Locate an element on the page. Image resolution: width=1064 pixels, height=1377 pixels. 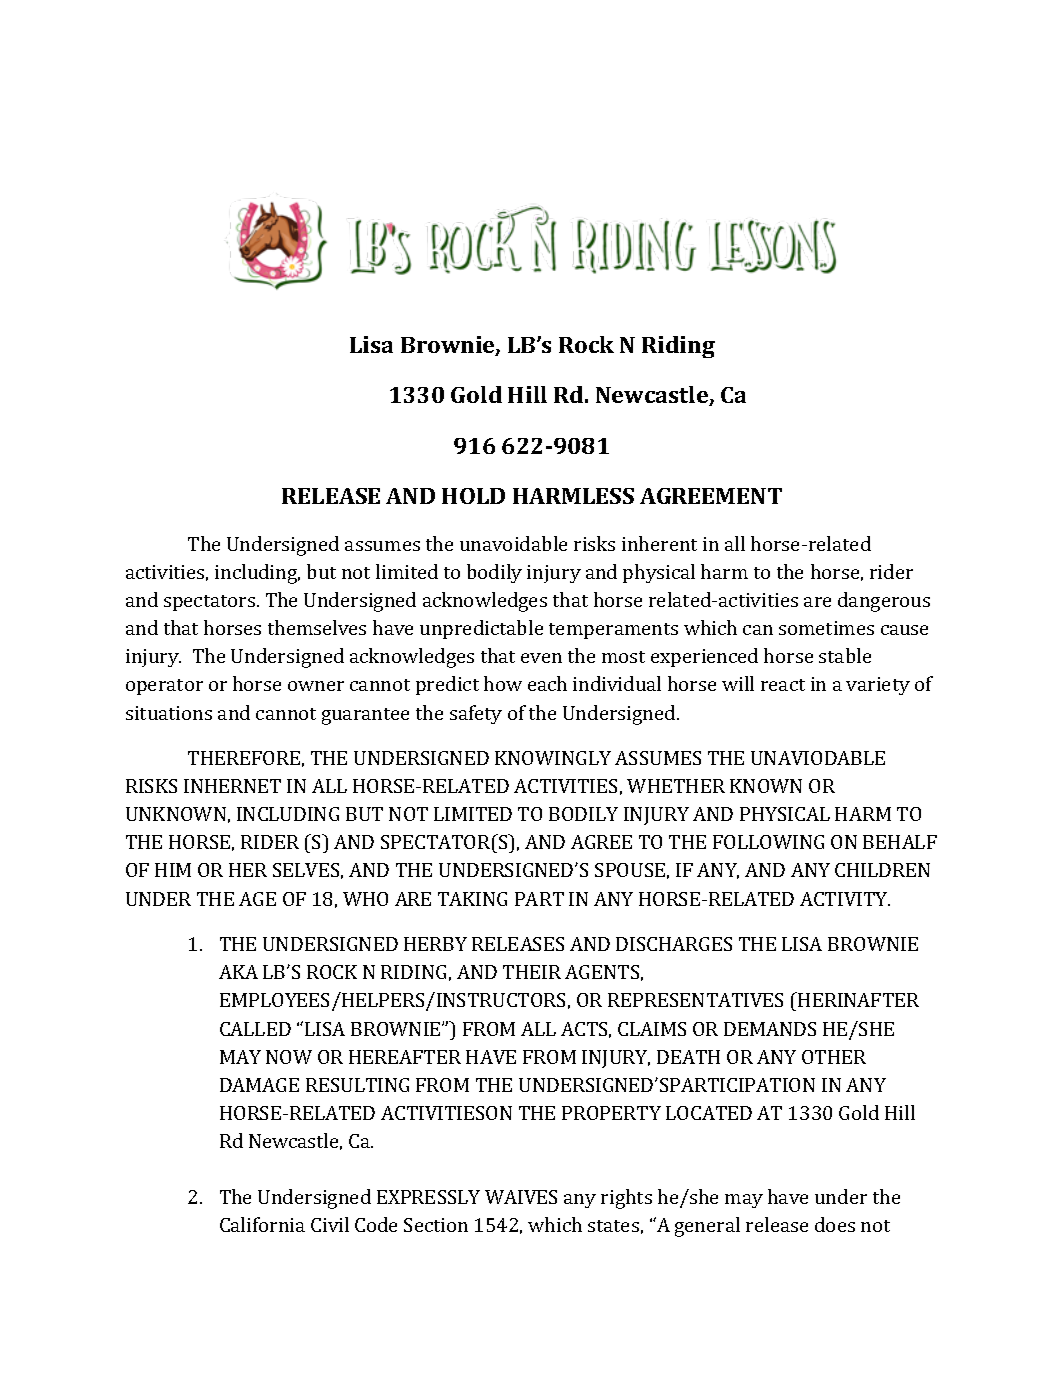
inherent is located at coordinates (659, 543).
